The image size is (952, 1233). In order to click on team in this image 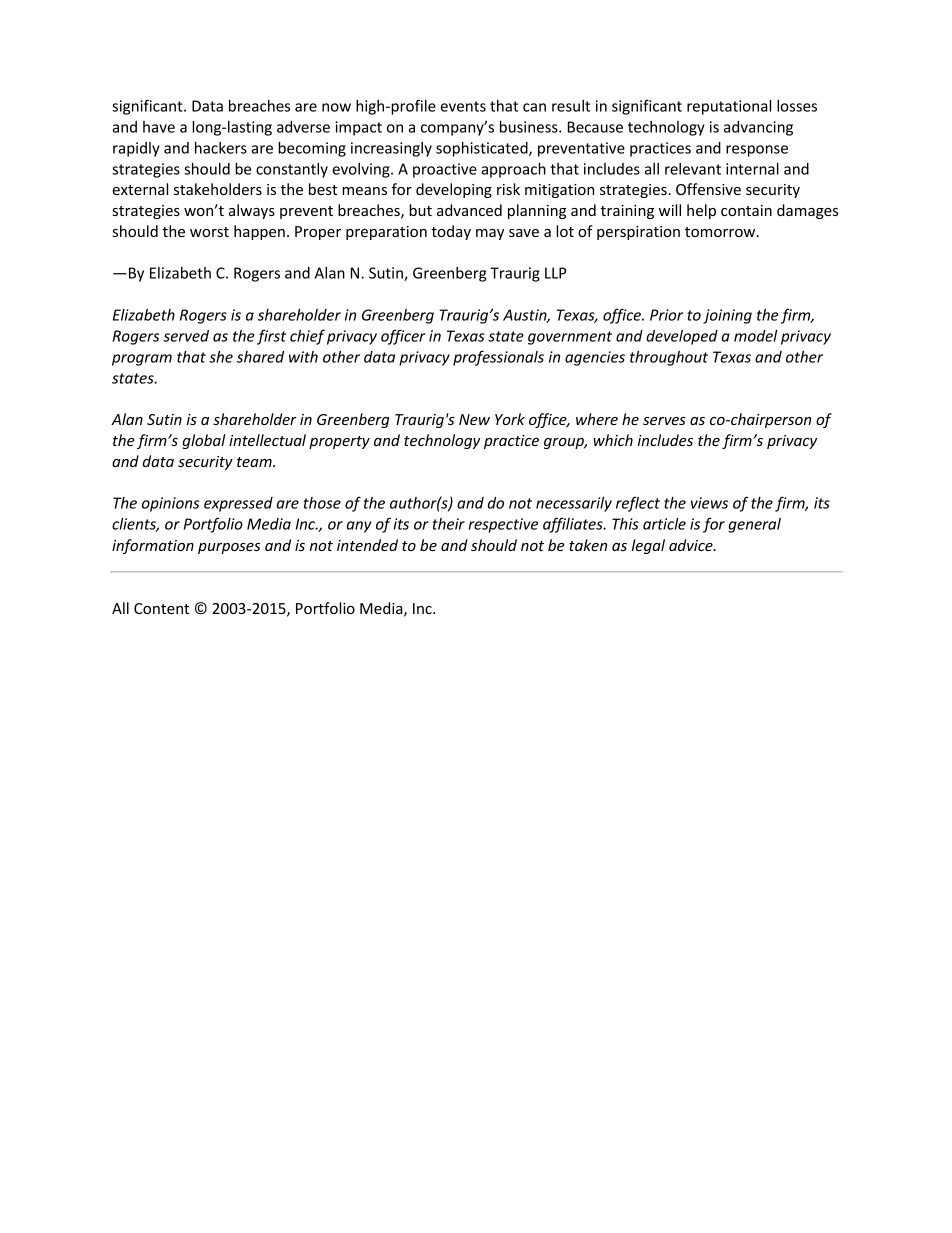, I will do `click(255, 462)`.
